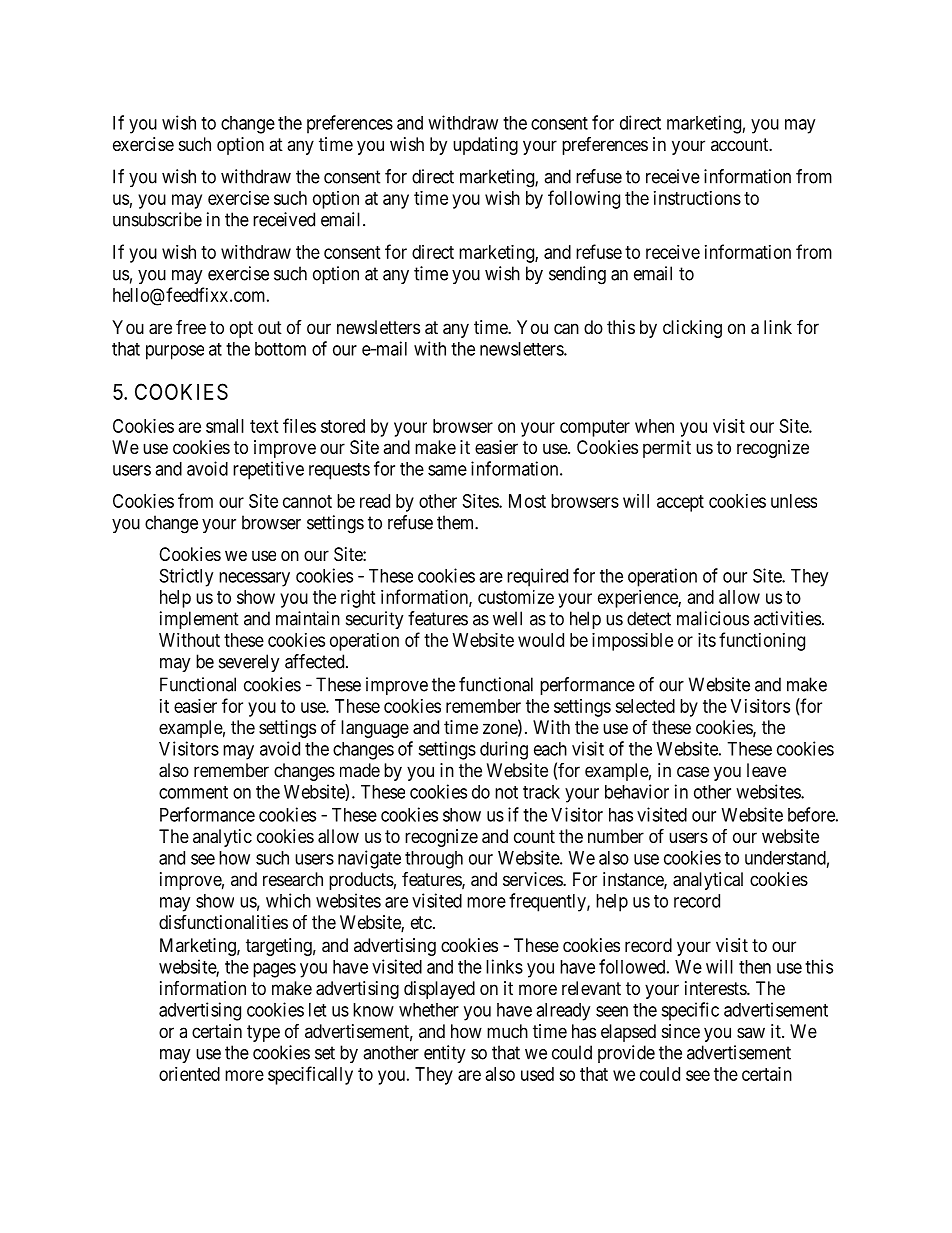 This page has width=952, height=1233. I want to click on implement, so click(199, 620).
